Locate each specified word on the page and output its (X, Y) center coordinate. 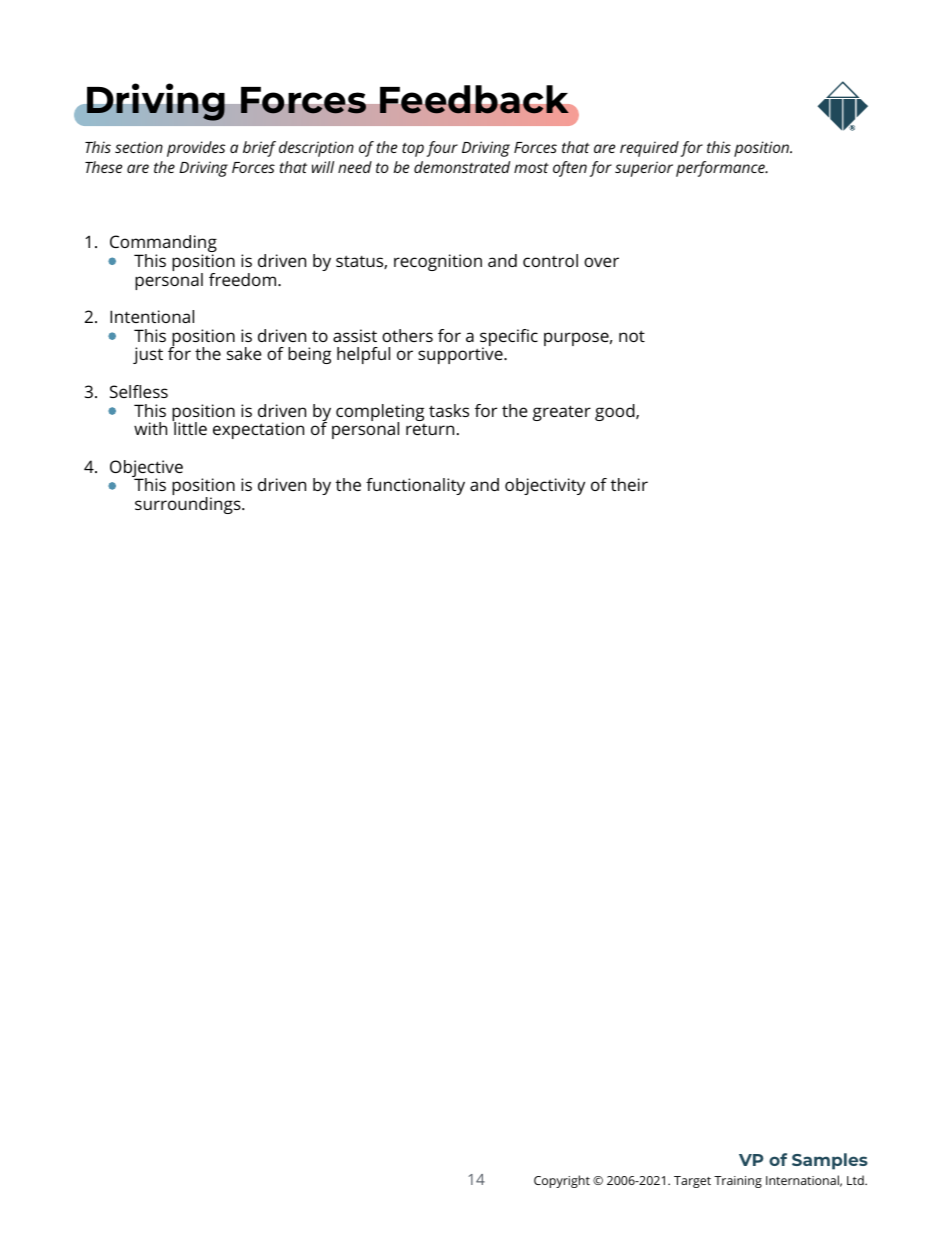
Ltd (856, 1180)
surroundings (189, 505)
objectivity (545, 486)
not (632, 336)
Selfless (139, 391)
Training (738, 1182)
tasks (449, 410)
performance (721, 169)
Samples (830, 1161)
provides (196, 149)
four (442, 149)
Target (692, 1182)
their (629, 484)
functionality (415, 486)
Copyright (562, 1181)
